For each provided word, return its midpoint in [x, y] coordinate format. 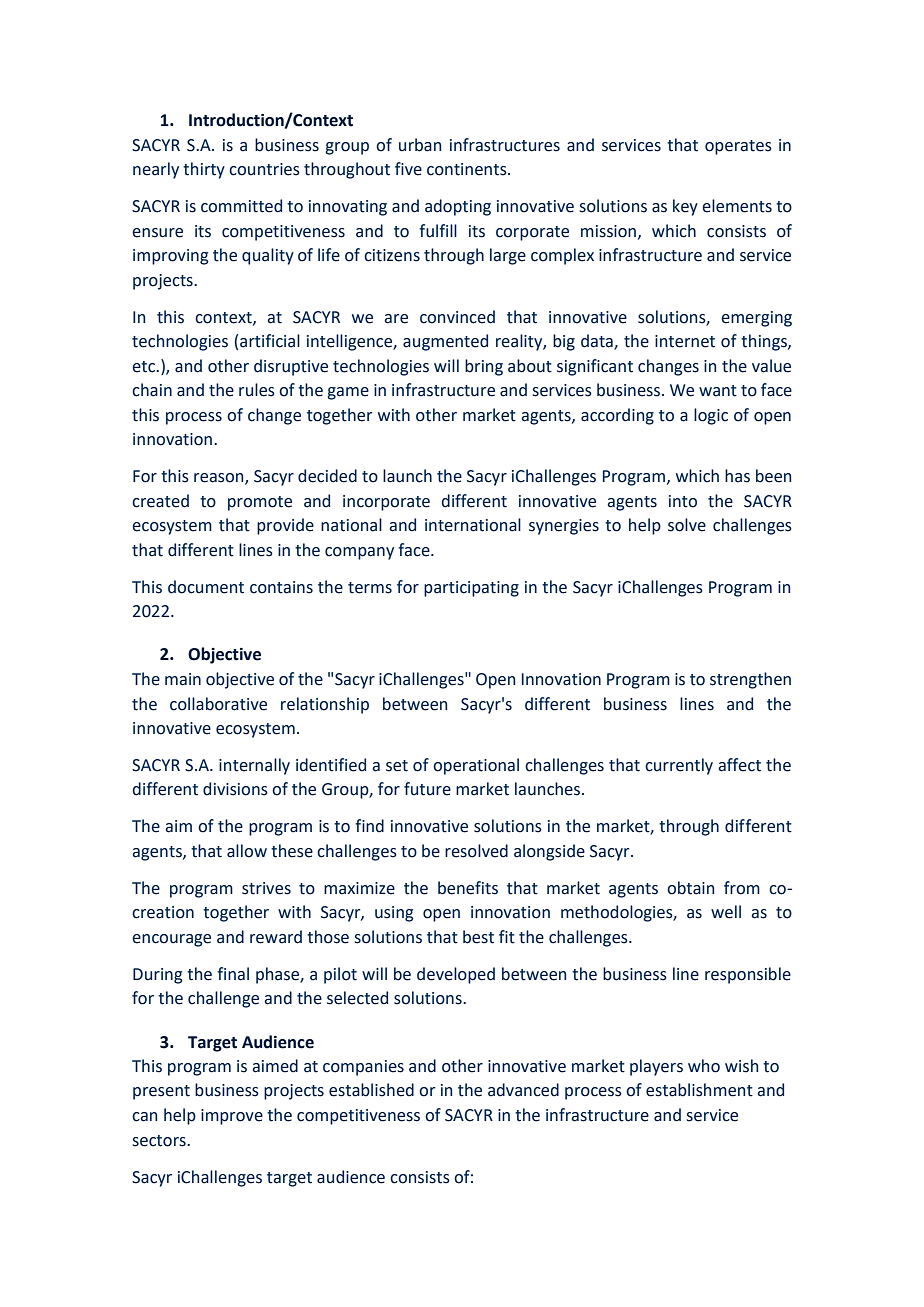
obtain [690, 888]
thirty [204, 170]
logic [711, 416]
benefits [468, 888]
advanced [523, 1090]
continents [468, 169]
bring [484, 367]
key [685, 207]
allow [247, 851]
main [183, 679]
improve [232, 1117]
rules [257, 390]
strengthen [750, 680]
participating [471, 589]
